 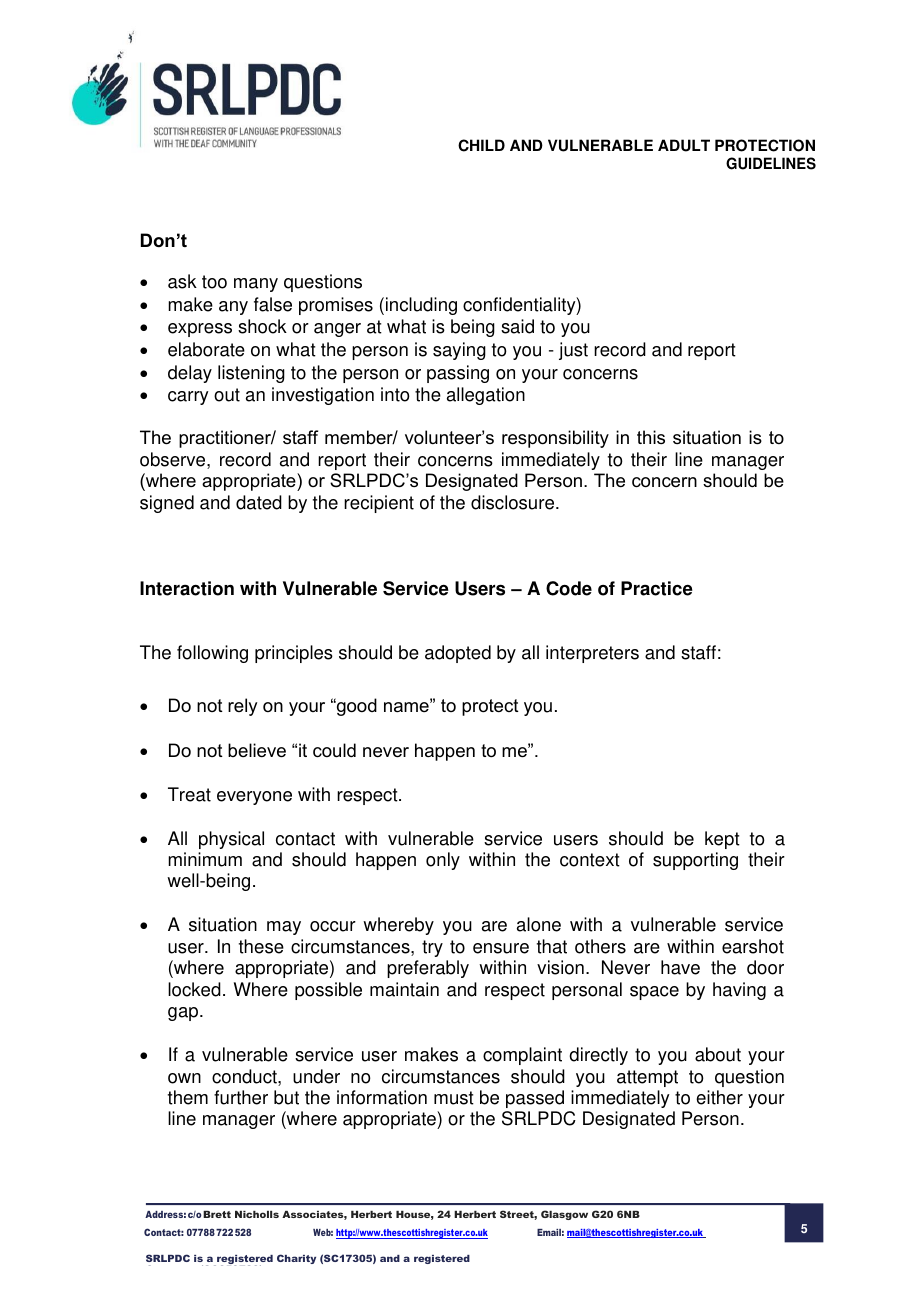 I want to click on ADULT, so click(x=684, y=145).
